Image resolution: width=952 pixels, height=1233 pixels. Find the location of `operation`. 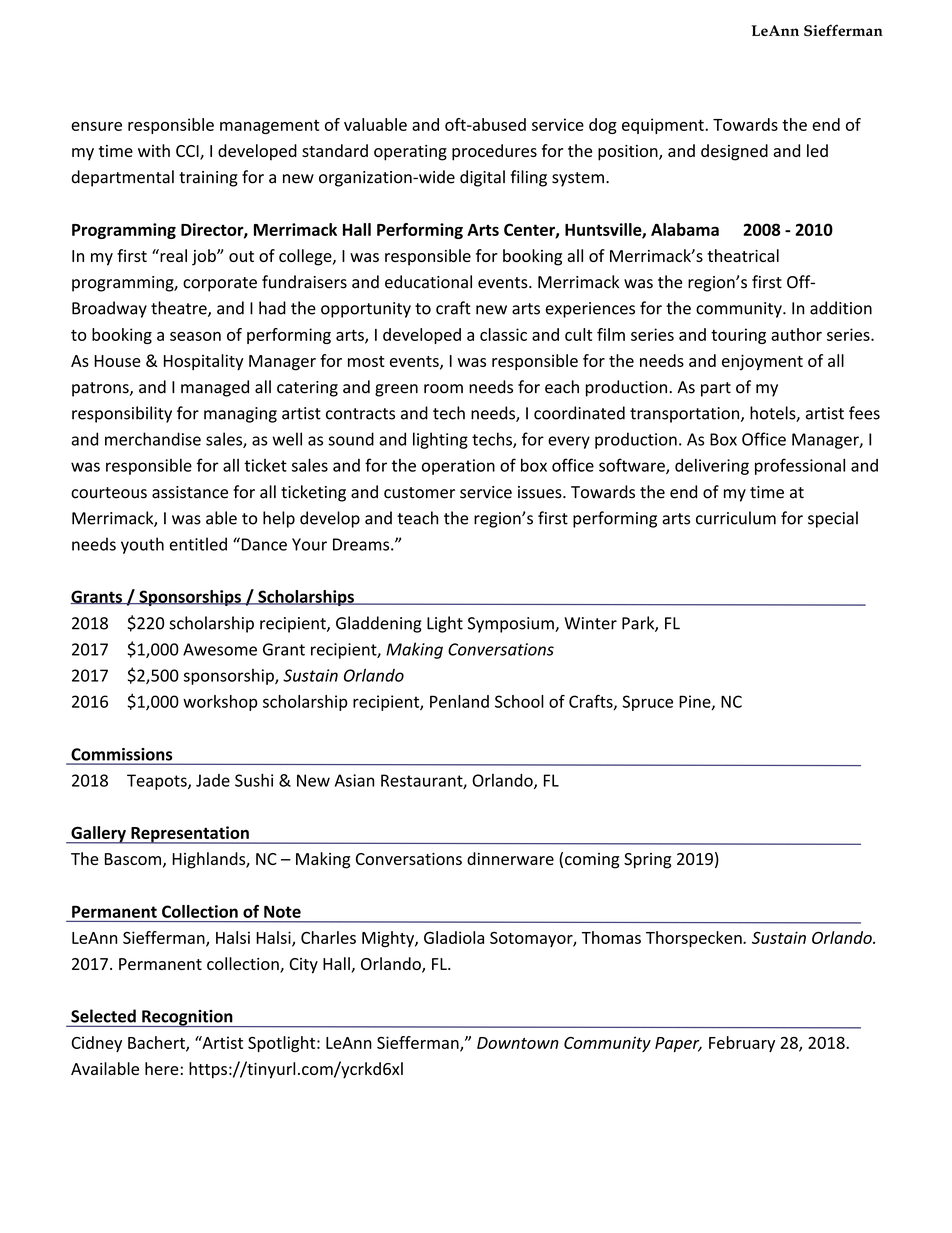

operation is located at coordinates (458, 467).
